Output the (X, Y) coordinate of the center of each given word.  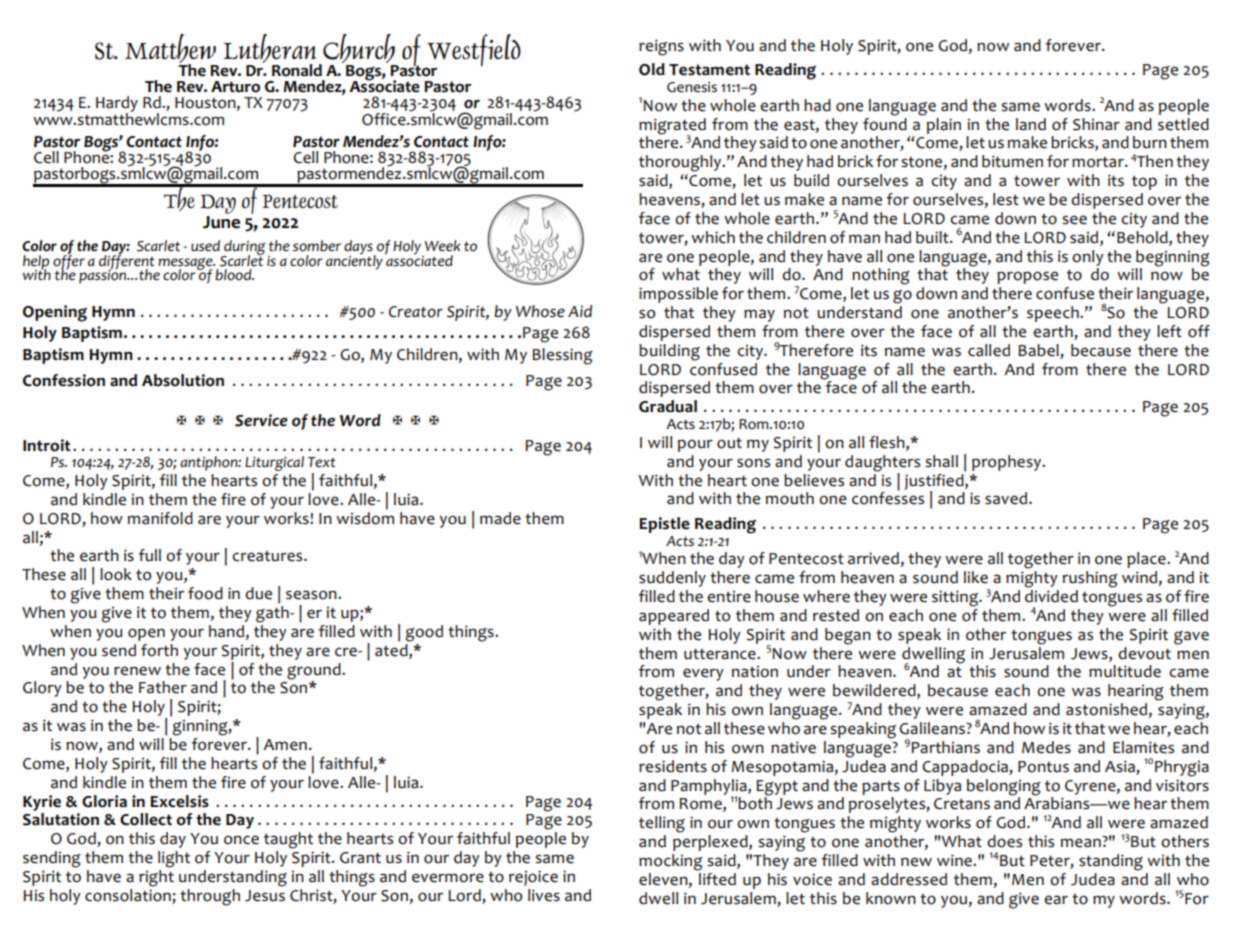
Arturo (235, 87)
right (156, 878)
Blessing (562, 356)
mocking (671, 862)
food (205, 593)
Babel (1038, 350)
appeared (674, 617)
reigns (661, 47)
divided (1051, 596)
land (1031, 124)
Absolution (183, 380)
